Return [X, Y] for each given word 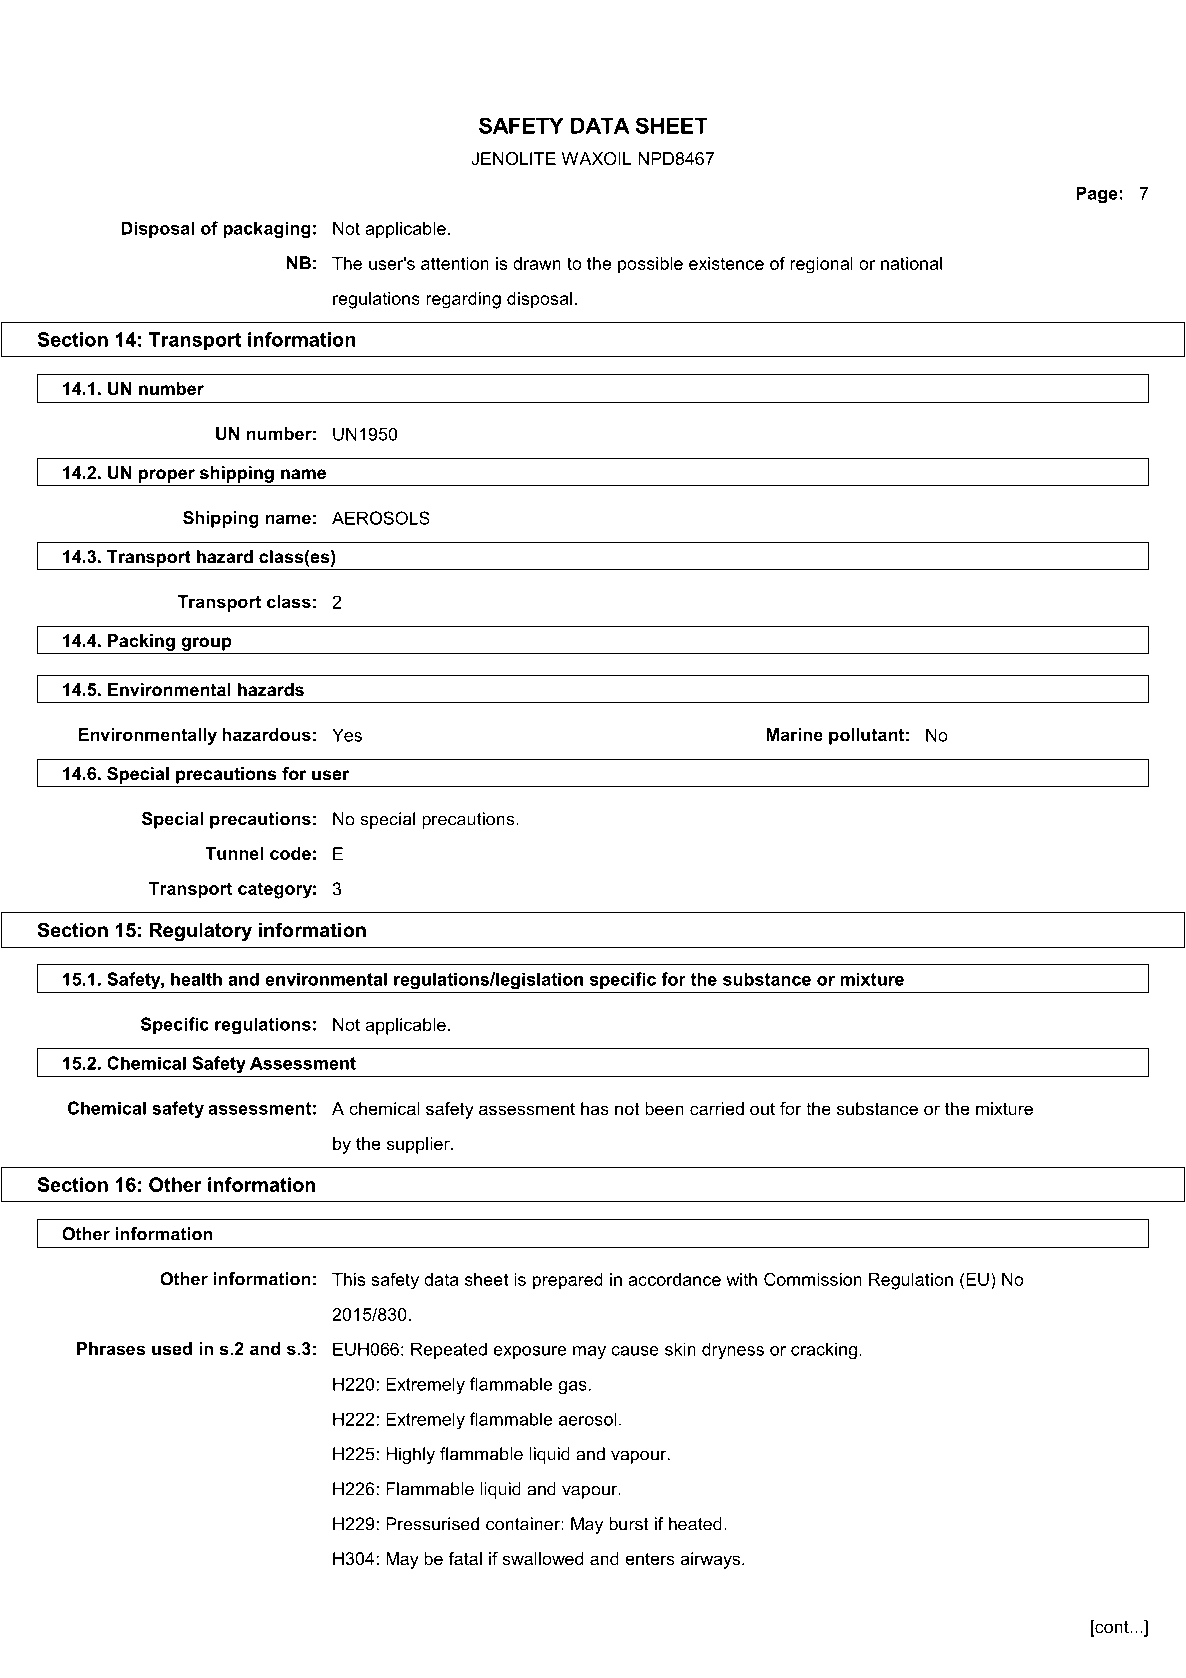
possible [650, 265]
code [290, 853]
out [762, 1108]
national [911, 263]
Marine [794, 734]
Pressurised [432, 1524]
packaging [267, 230]
